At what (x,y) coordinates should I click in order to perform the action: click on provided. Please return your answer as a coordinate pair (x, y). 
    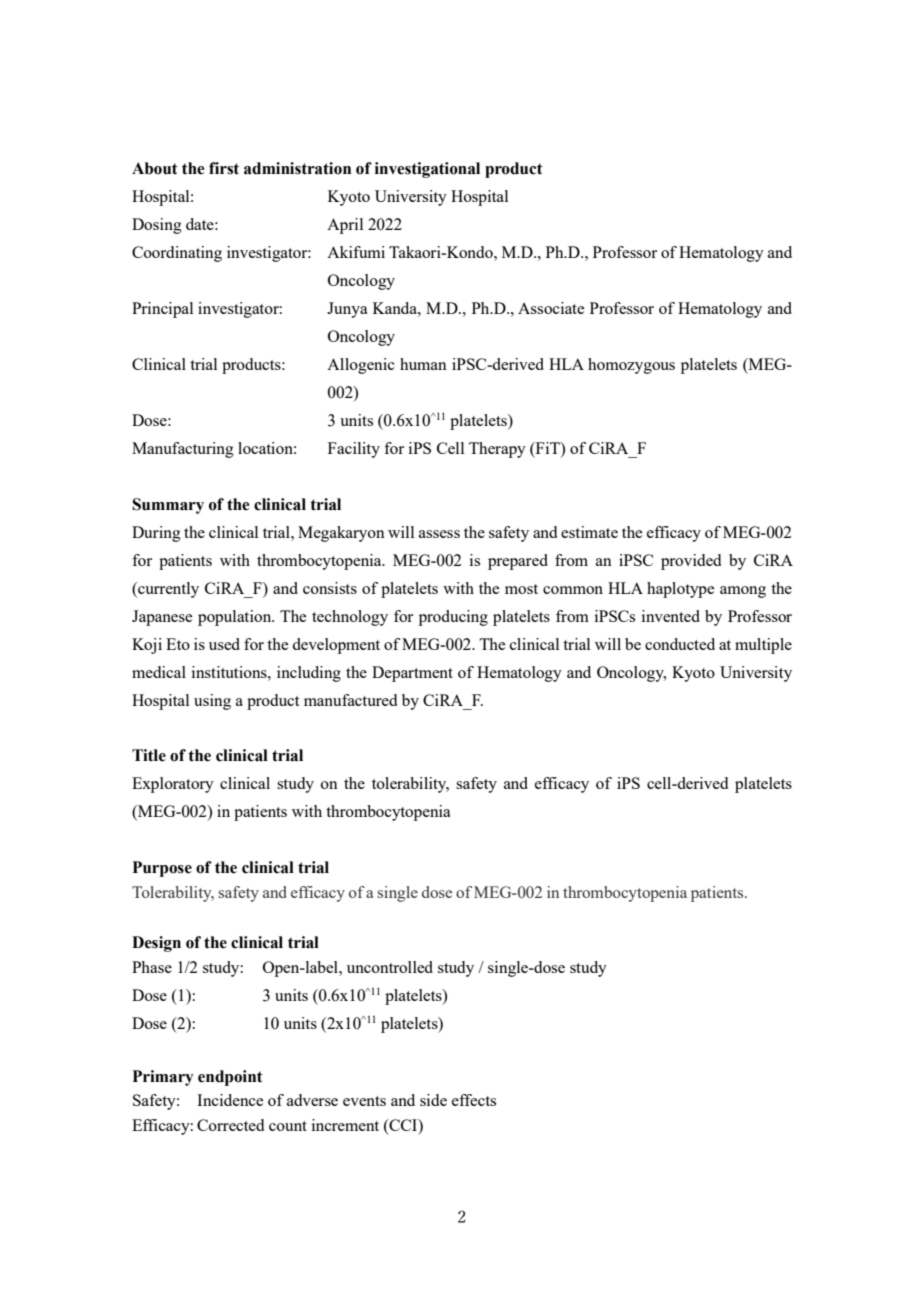
    Looking at the image, I should click on (691, 562).
